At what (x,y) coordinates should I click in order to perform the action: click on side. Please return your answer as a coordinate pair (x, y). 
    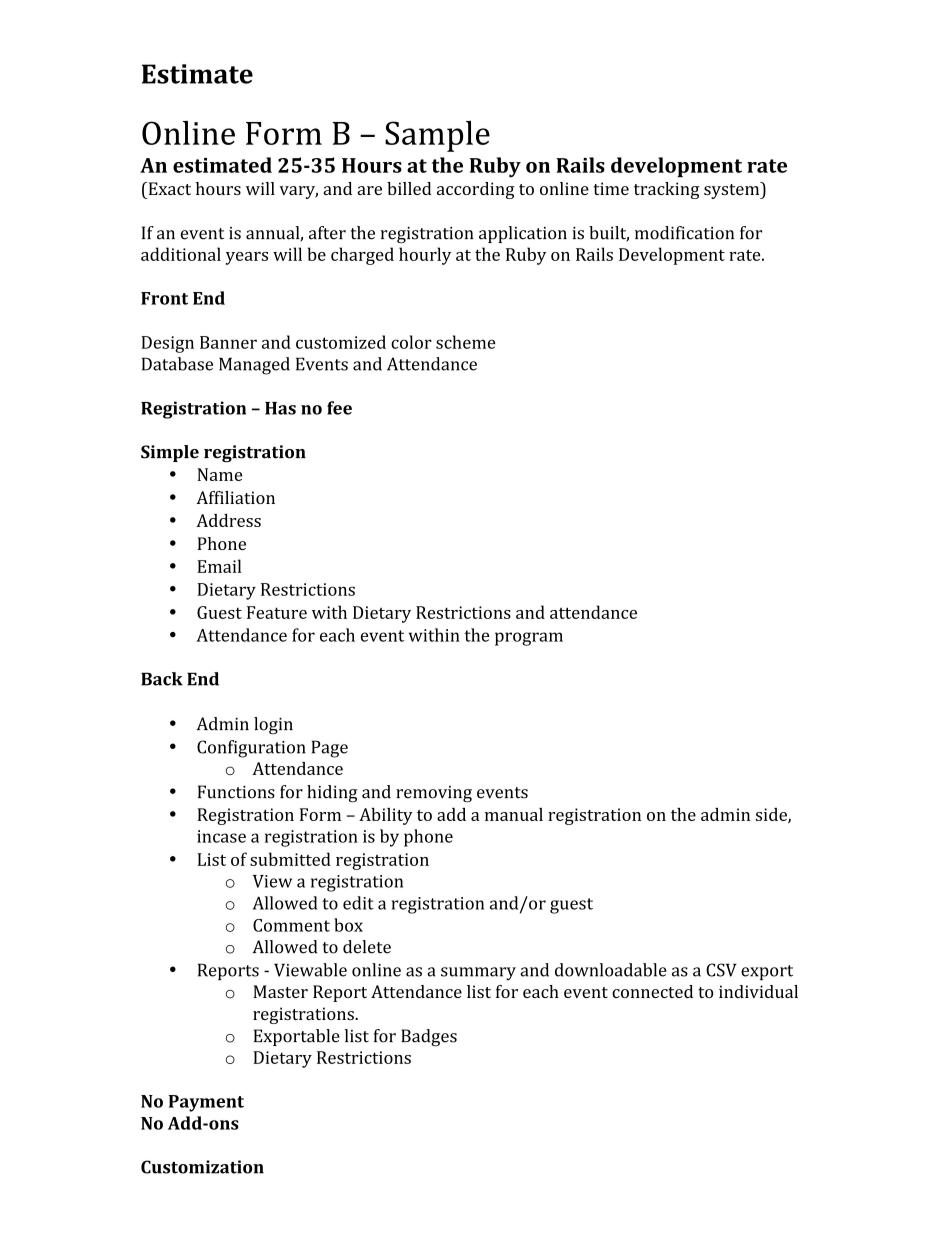
    Looking at the image, I should click on (772, 815).
